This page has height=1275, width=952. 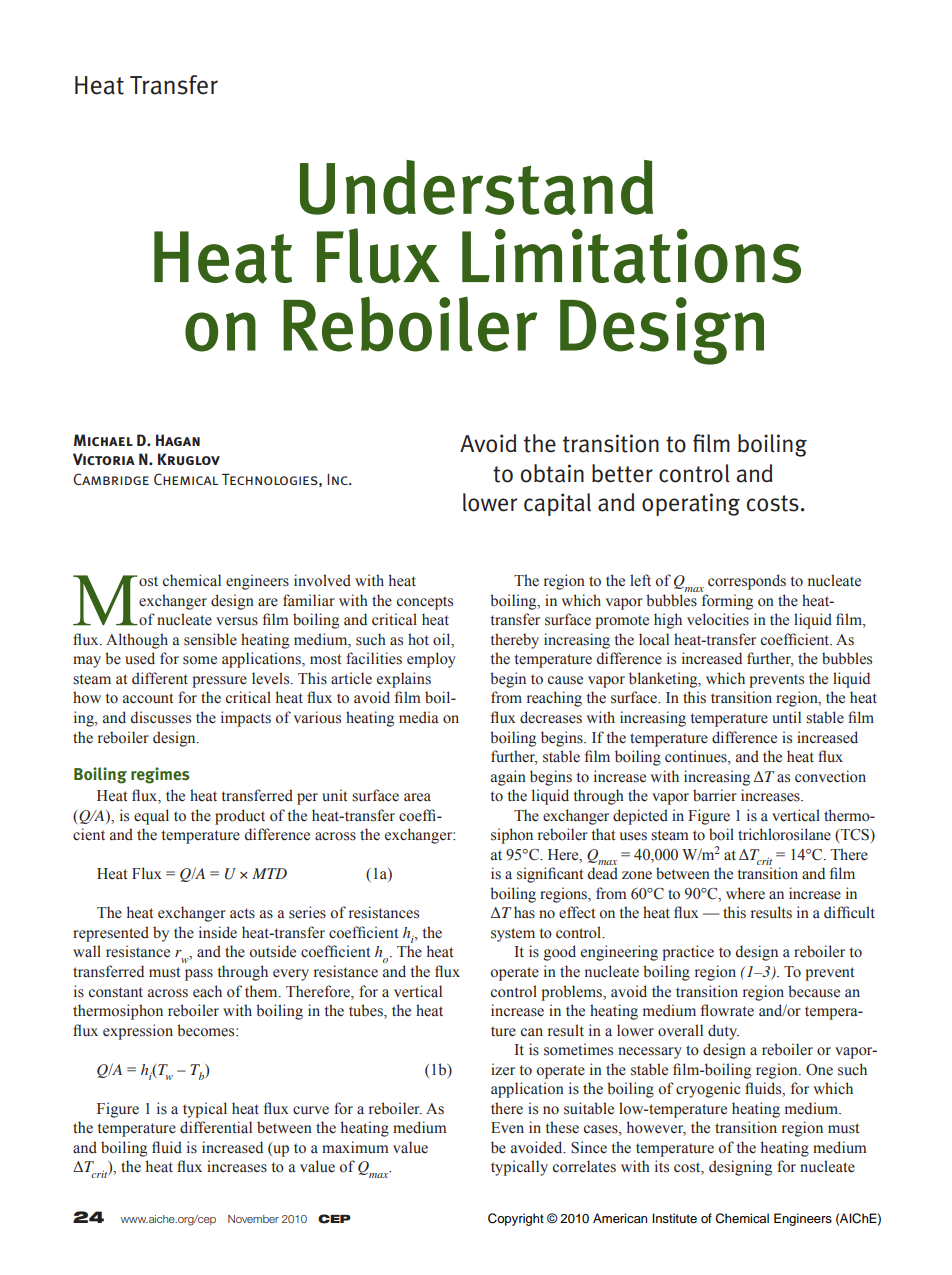 I want to click on November, so click(x=253, y=1219).
